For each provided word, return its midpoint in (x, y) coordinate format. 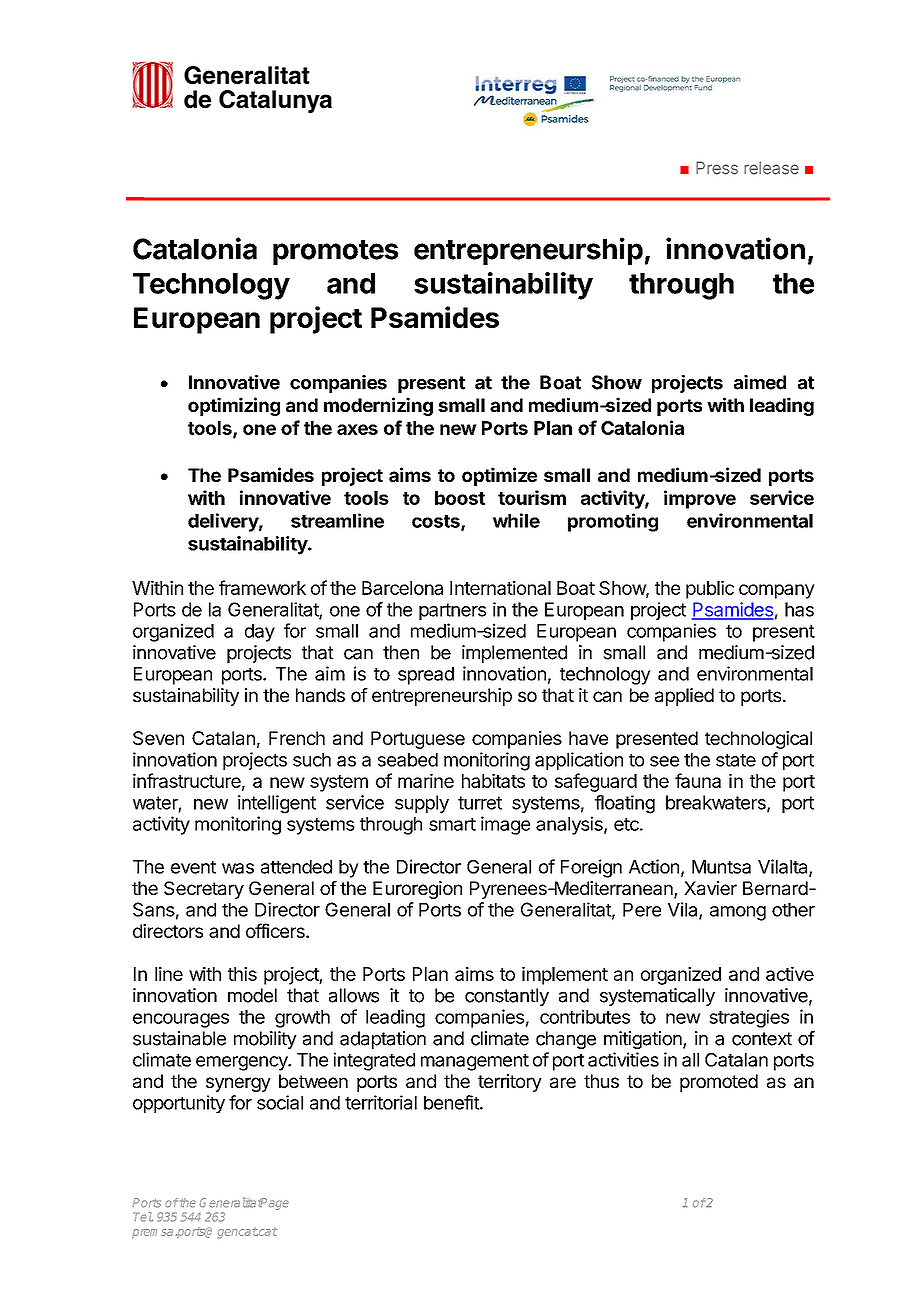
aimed (760, 382)
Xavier (710, 888)
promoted (719, 1083)
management (475, 1062)
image (505, 825)
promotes (335, 252)
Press (717, 168)
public (710, 589)
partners (452, 611)
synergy (238, 1084)
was (238, 868)
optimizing (234, 406)
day (260, 633)
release (771, 168)
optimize (499, 476)
